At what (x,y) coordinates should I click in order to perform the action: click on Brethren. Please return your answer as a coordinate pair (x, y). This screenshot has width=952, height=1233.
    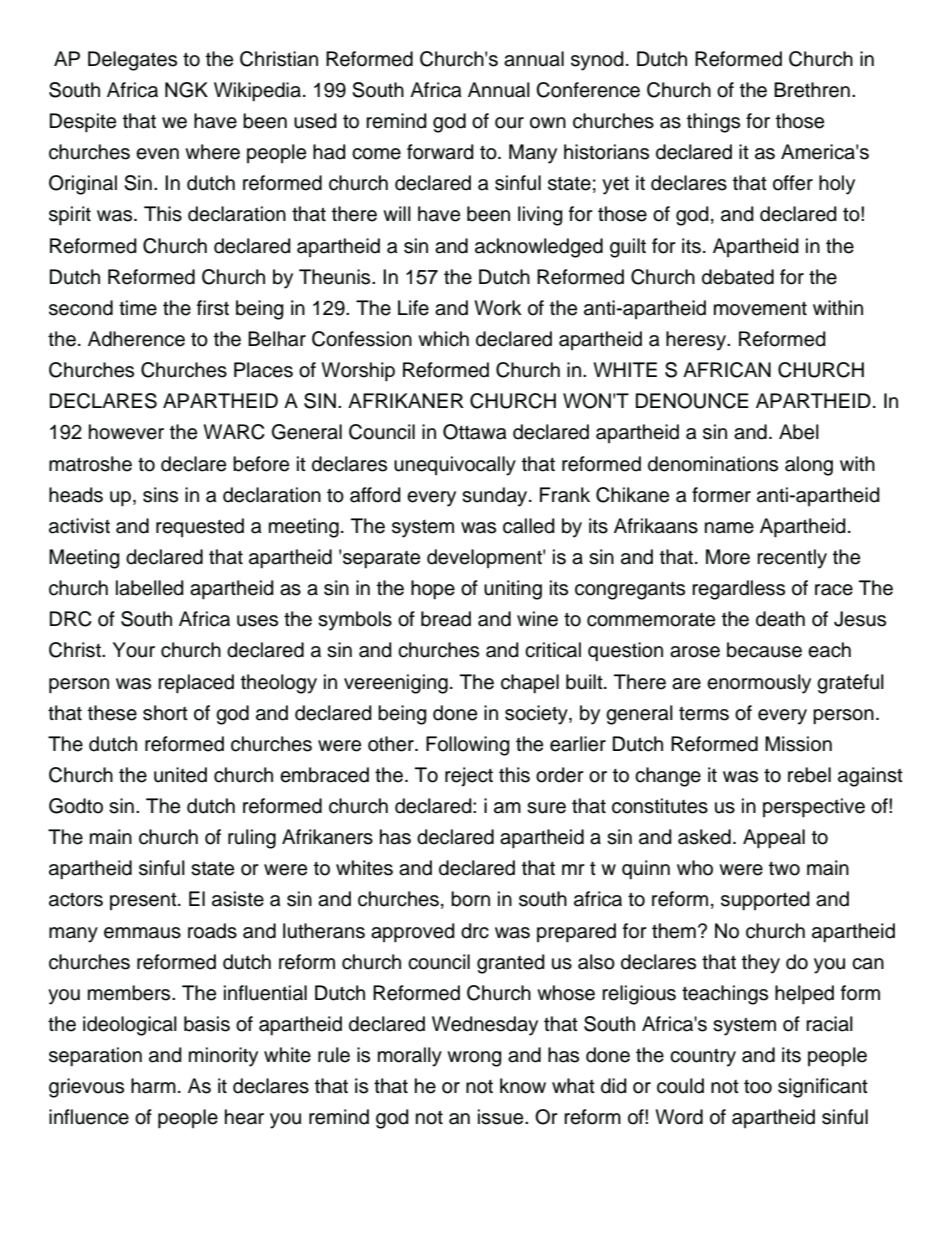
    Looking at the image, I should click on (812, 90).
